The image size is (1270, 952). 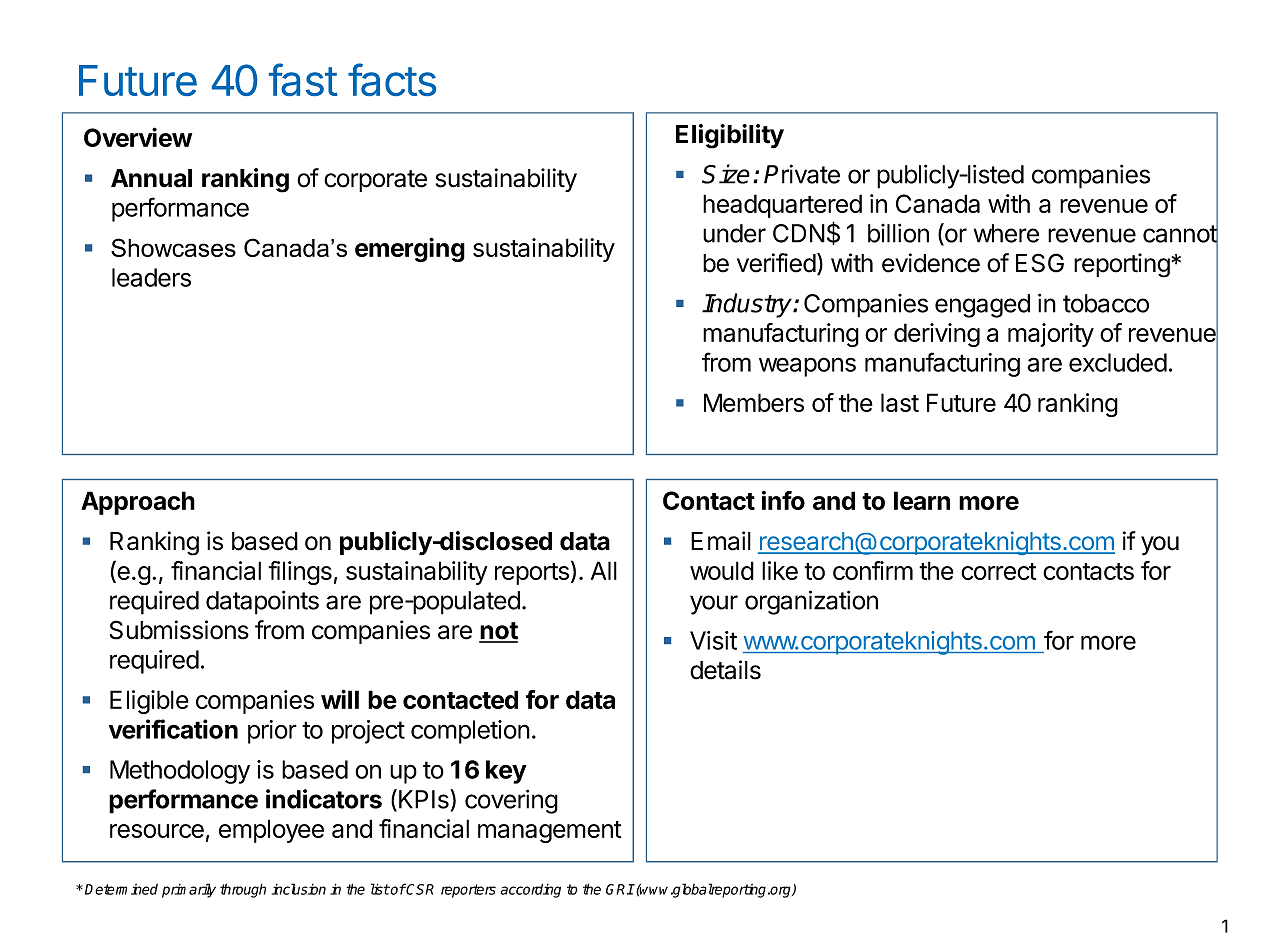 What do you see at coordinates (303, 79) in the image?
I see `fast` at bounding box center [303, 79].
